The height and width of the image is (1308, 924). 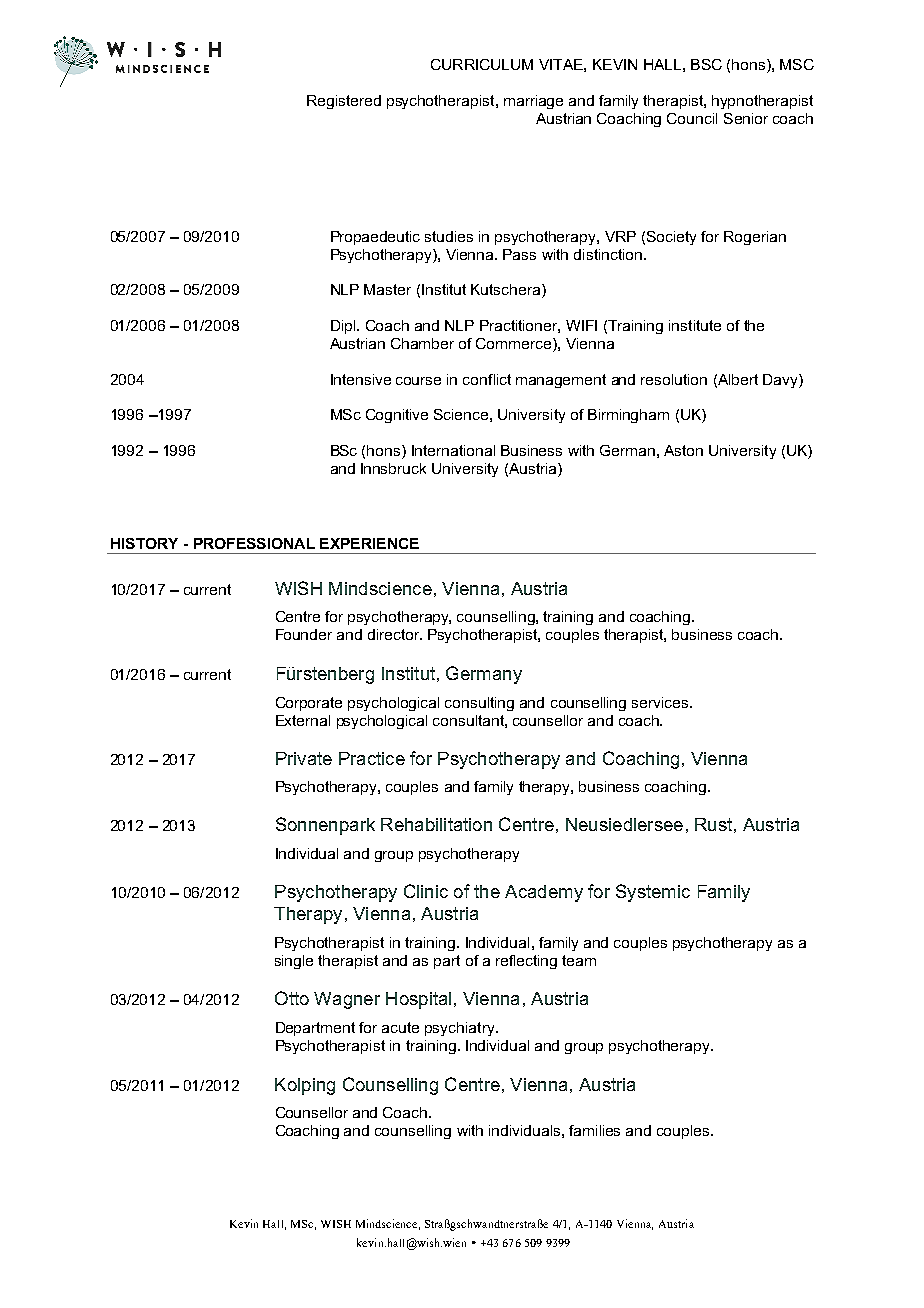 I want to click on services, so click(x=661, y=702).
